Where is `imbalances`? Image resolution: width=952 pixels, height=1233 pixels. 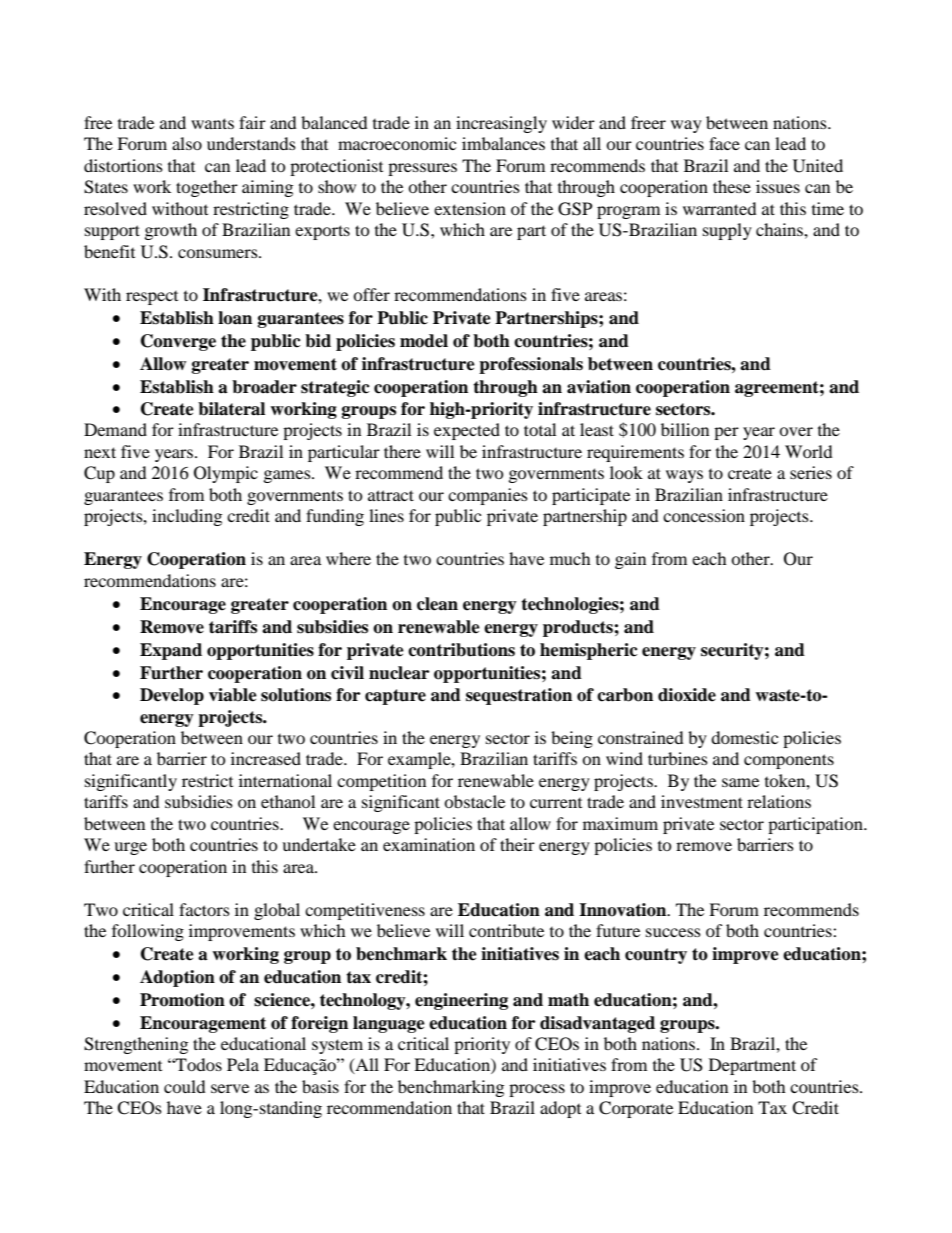 imbalances is located at coordinates (503, 143).
